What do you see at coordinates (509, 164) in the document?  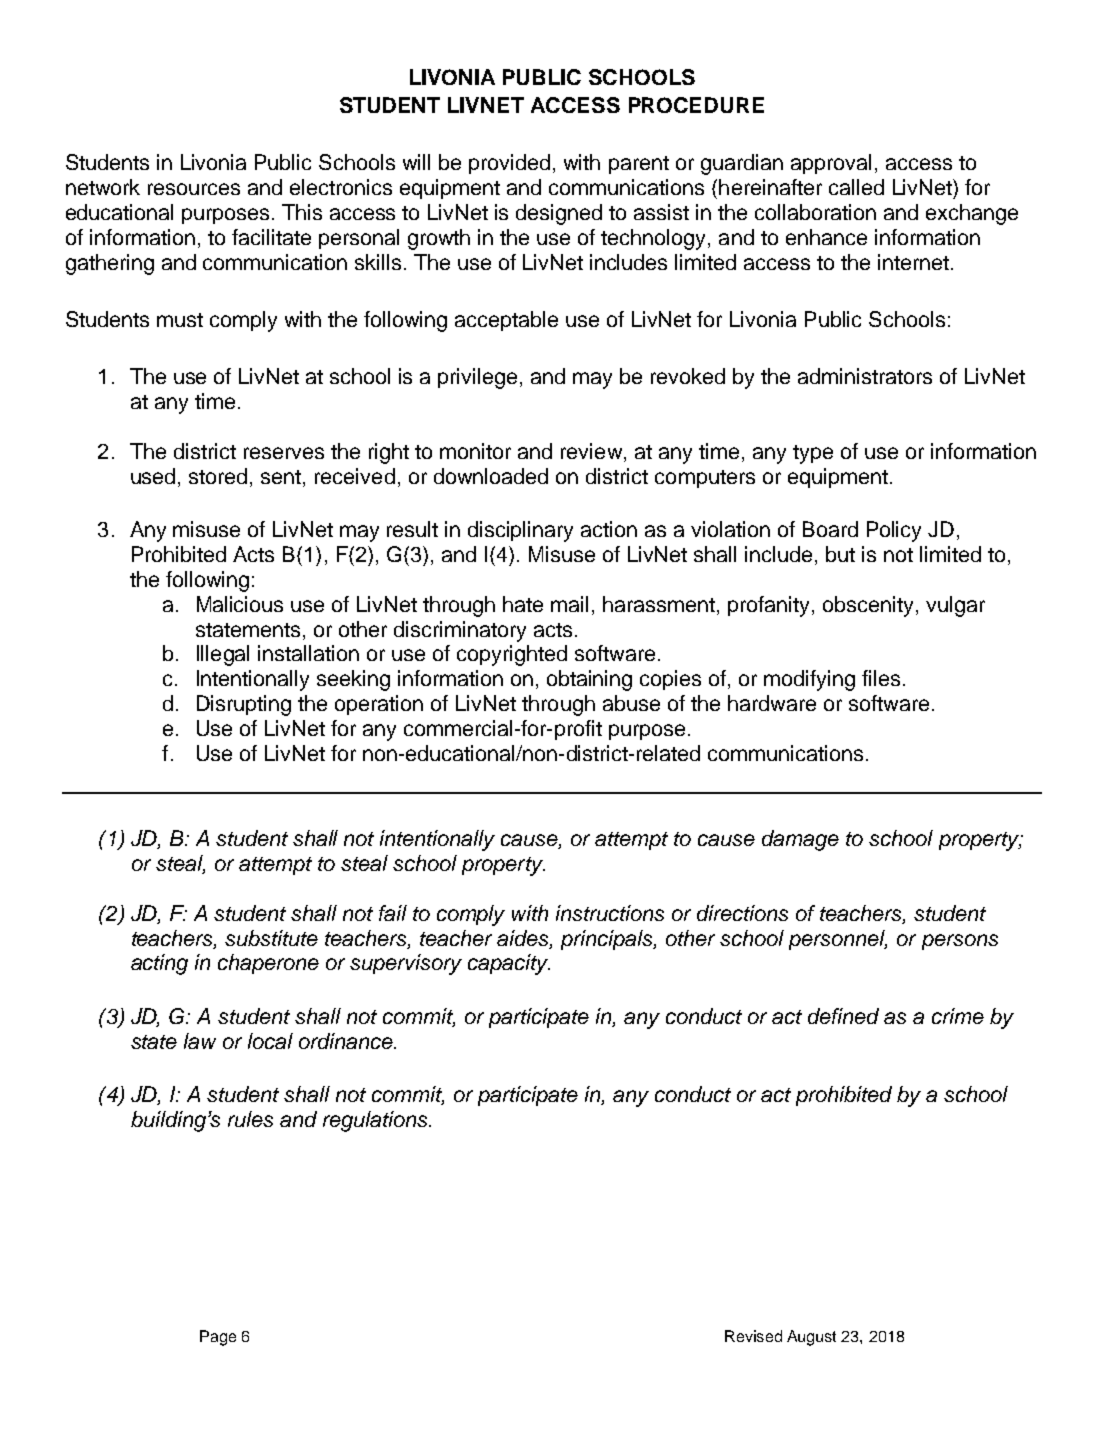 I see `provided` at bounding box center [509, 164].
